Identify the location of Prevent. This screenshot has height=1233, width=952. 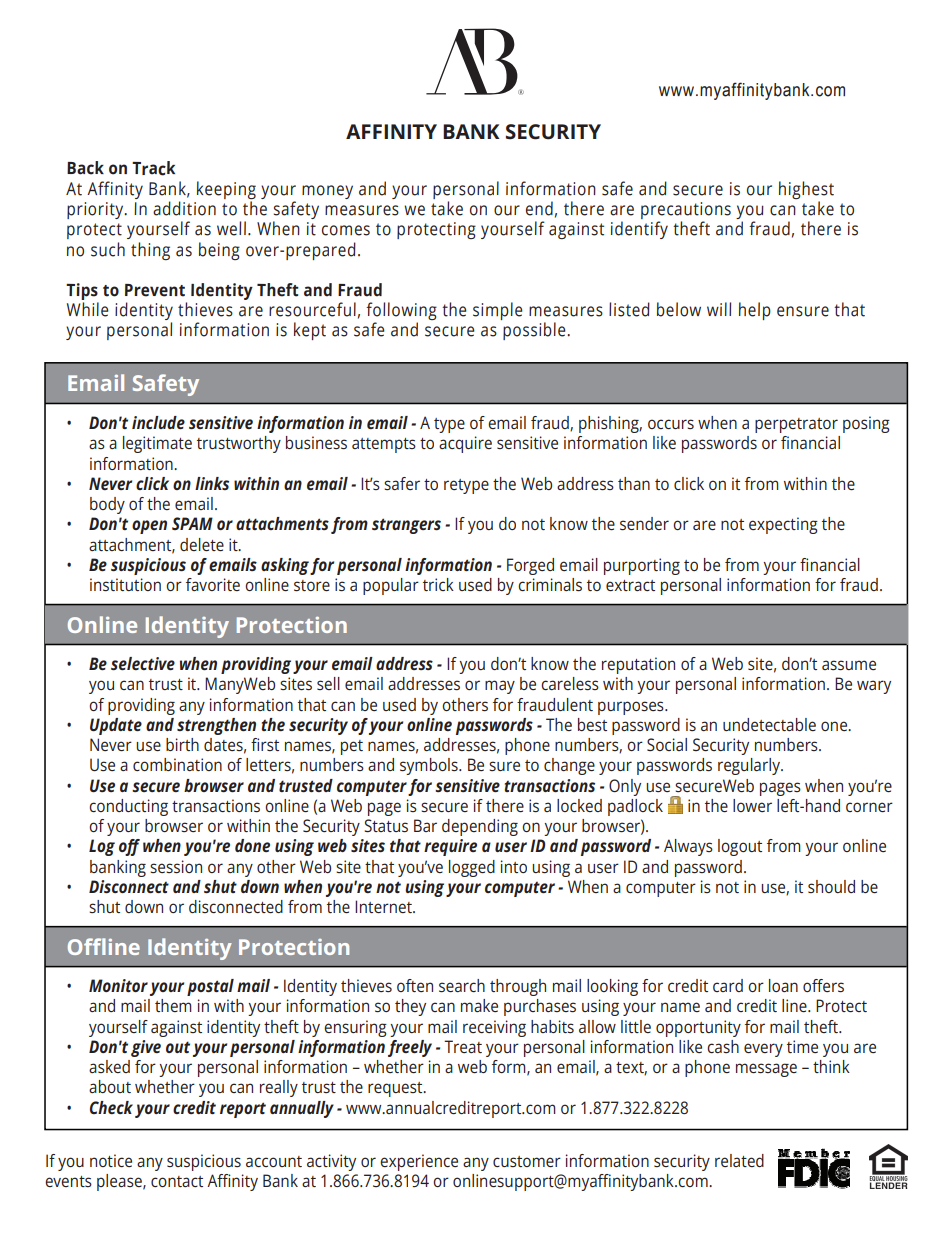
(155, 290).
